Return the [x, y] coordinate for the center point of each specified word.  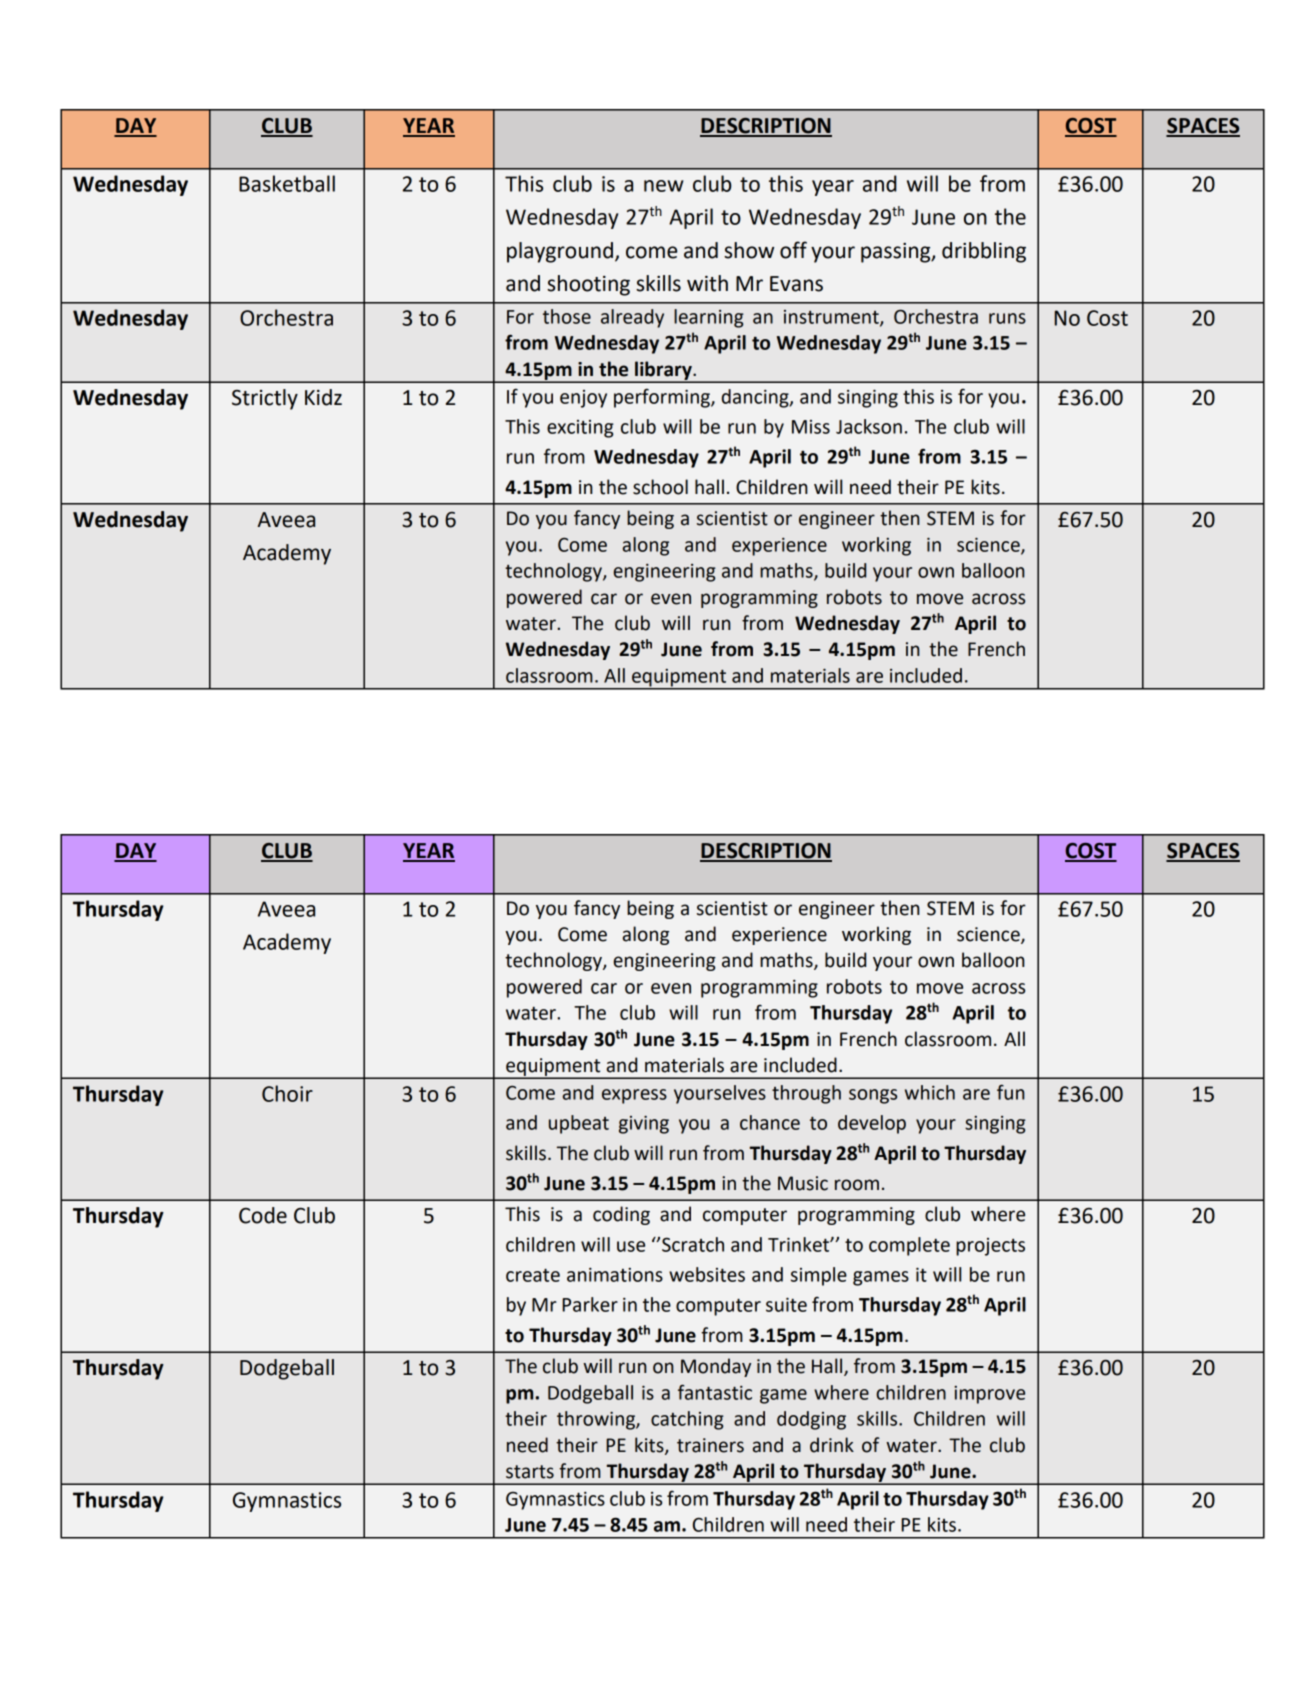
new [663, 186]
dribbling [984, 252]
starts [530, 1472]
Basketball [287, 183]
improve [989, 1395]
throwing [597, 1420]
